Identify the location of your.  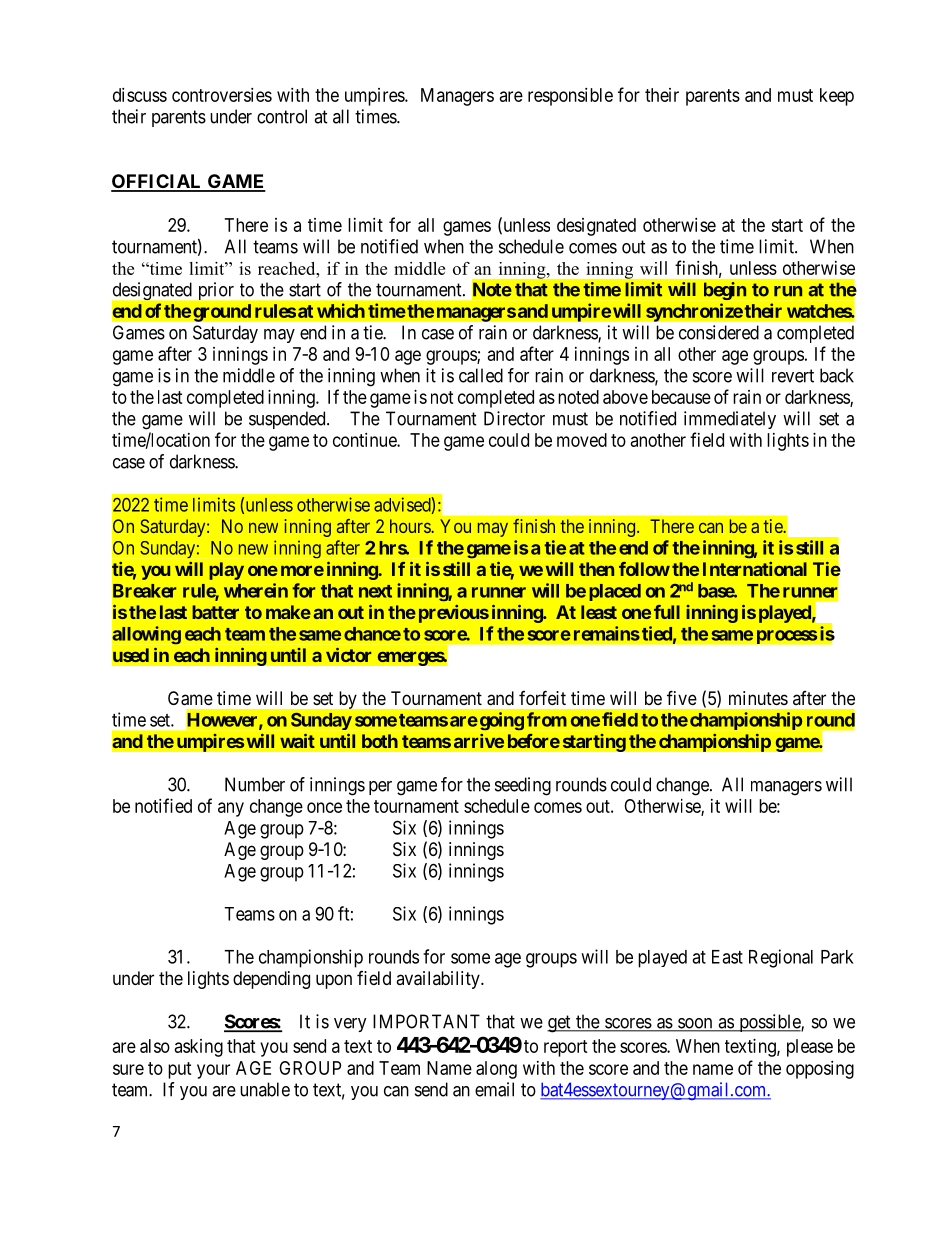
(213, 1071).
